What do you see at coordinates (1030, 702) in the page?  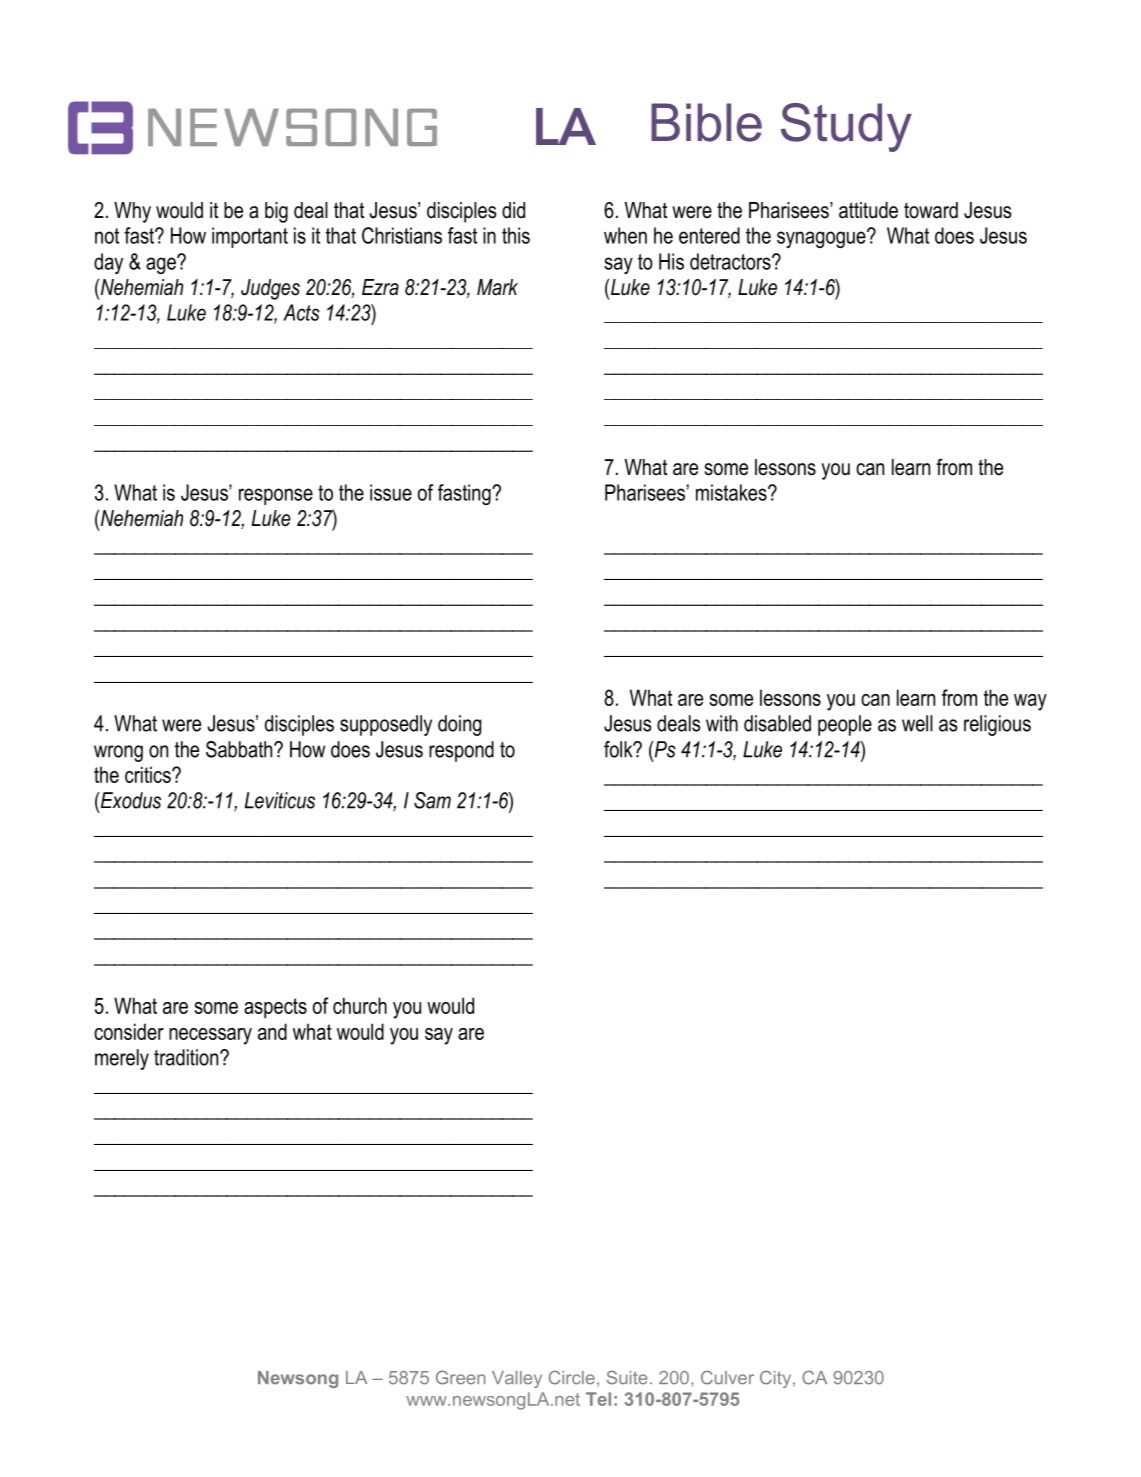 I see `way` at bounding box center [1030, 702].
